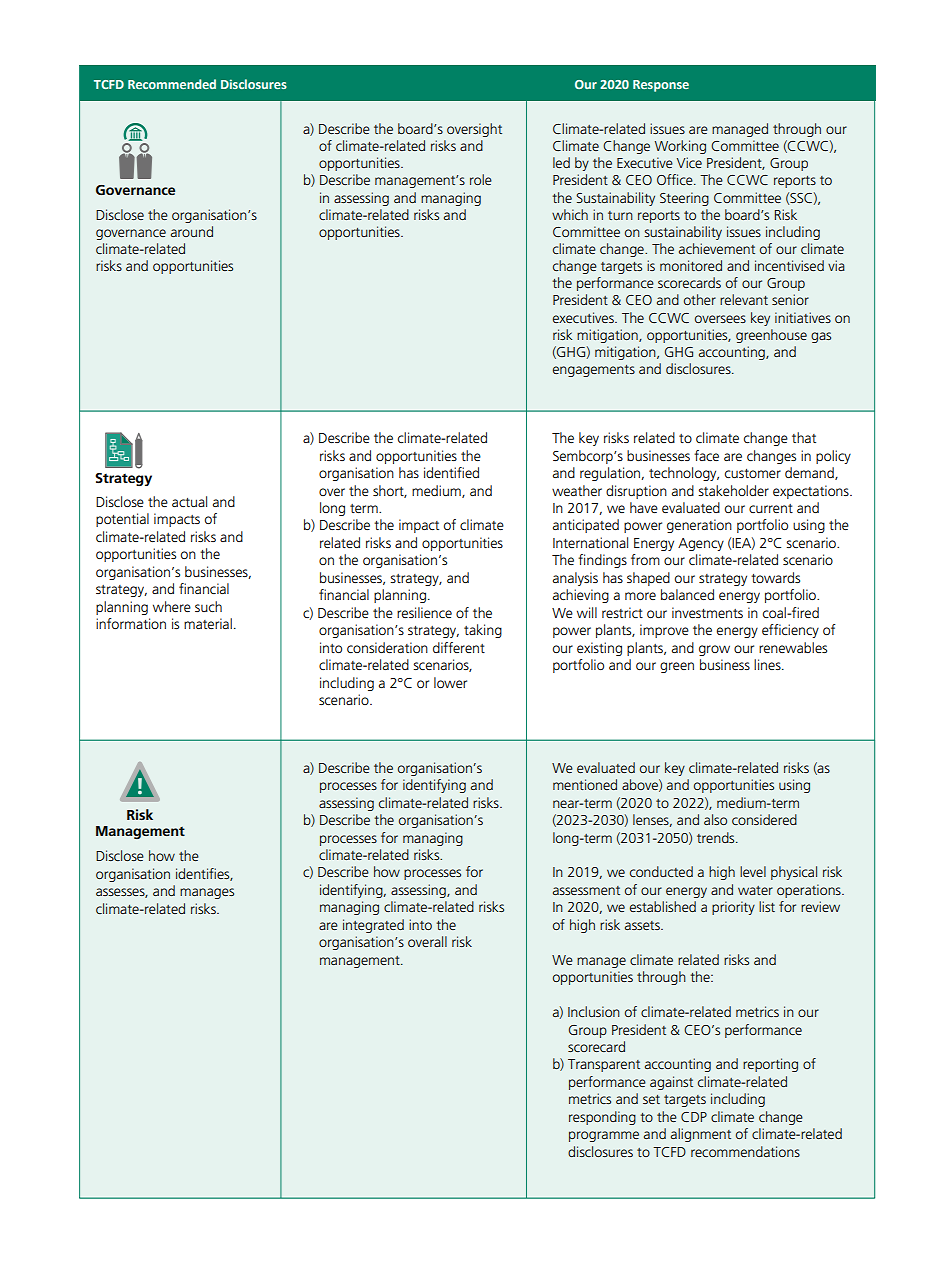 The image size is (952, 1270). Describe the element at coordinates (604, 1136) in the screenshot. I see `programme` at that location.
